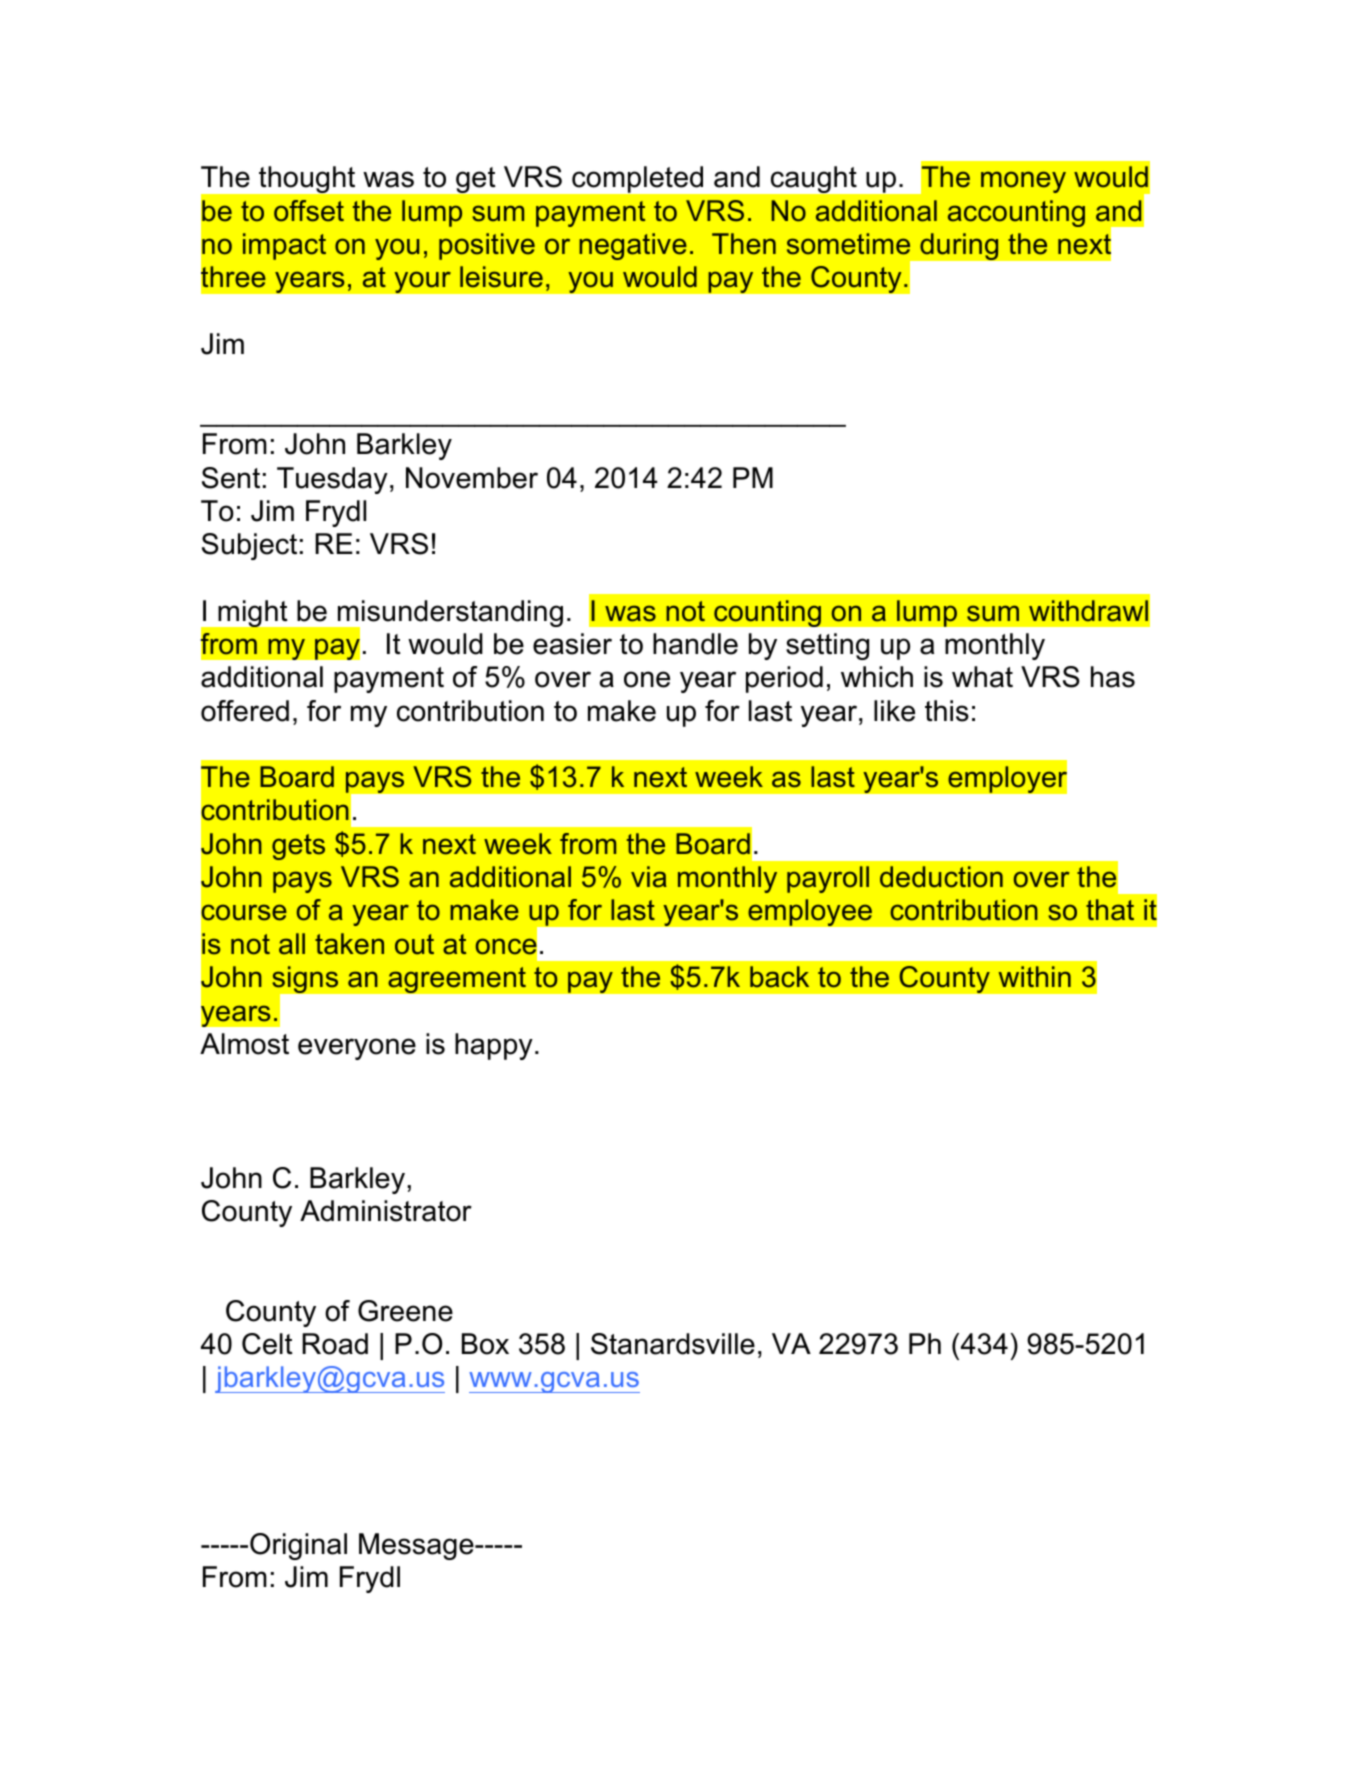  What do you see at coordinates (1110, 910) in the page?
I see `that` at bounding box center [1110, 910].
